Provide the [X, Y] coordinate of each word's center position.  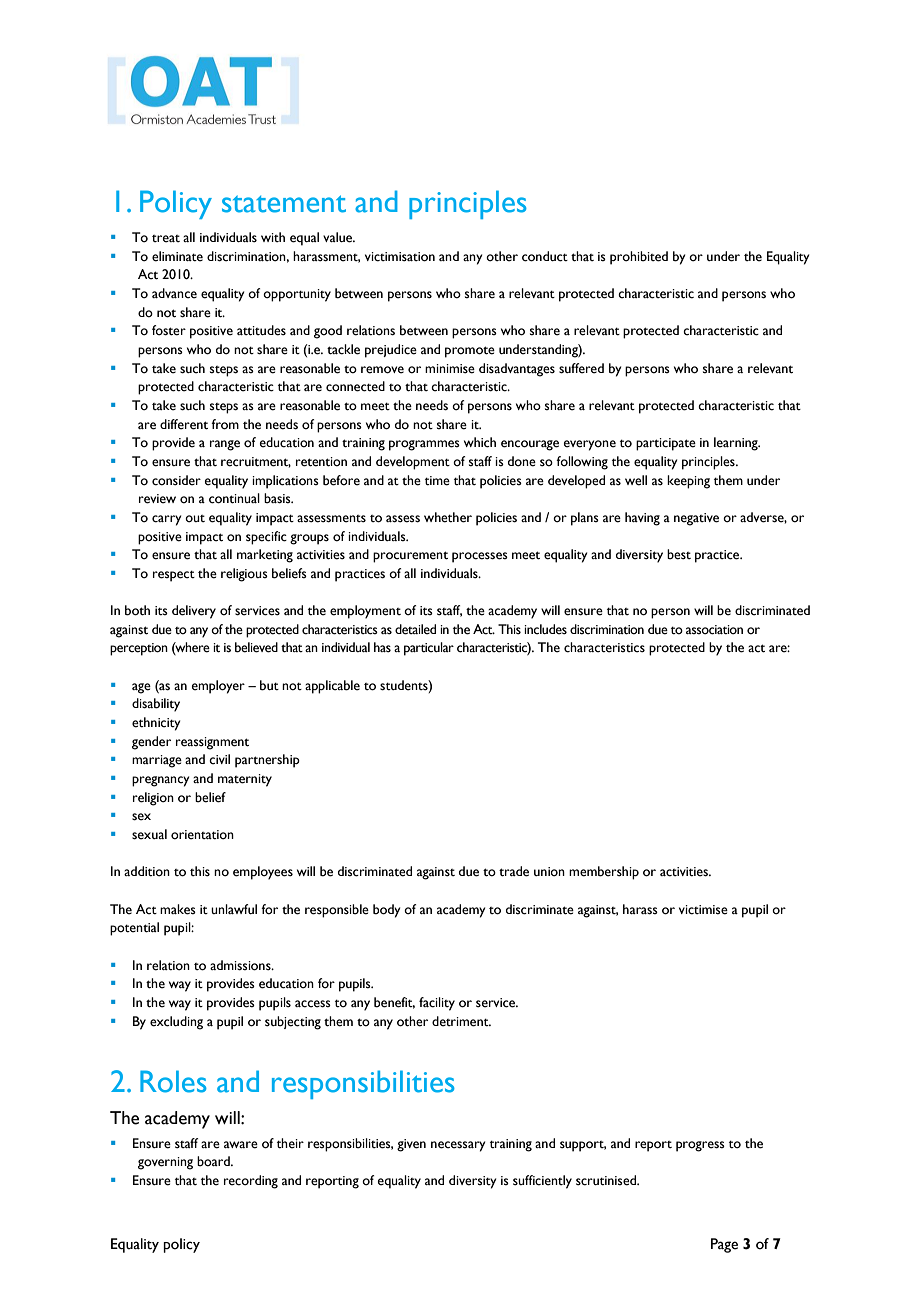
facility [437, 1004]
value [338, 237]
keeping [688, 482]
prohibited [639, 258]
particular [429, 649]
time [437, 481]
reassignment [212, 743]
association [714, 630]
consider [176, 480]
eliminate [177, 256]
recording [251, 1182]
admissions [241, 965]
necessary [458, 1146]
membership [604, 873]
